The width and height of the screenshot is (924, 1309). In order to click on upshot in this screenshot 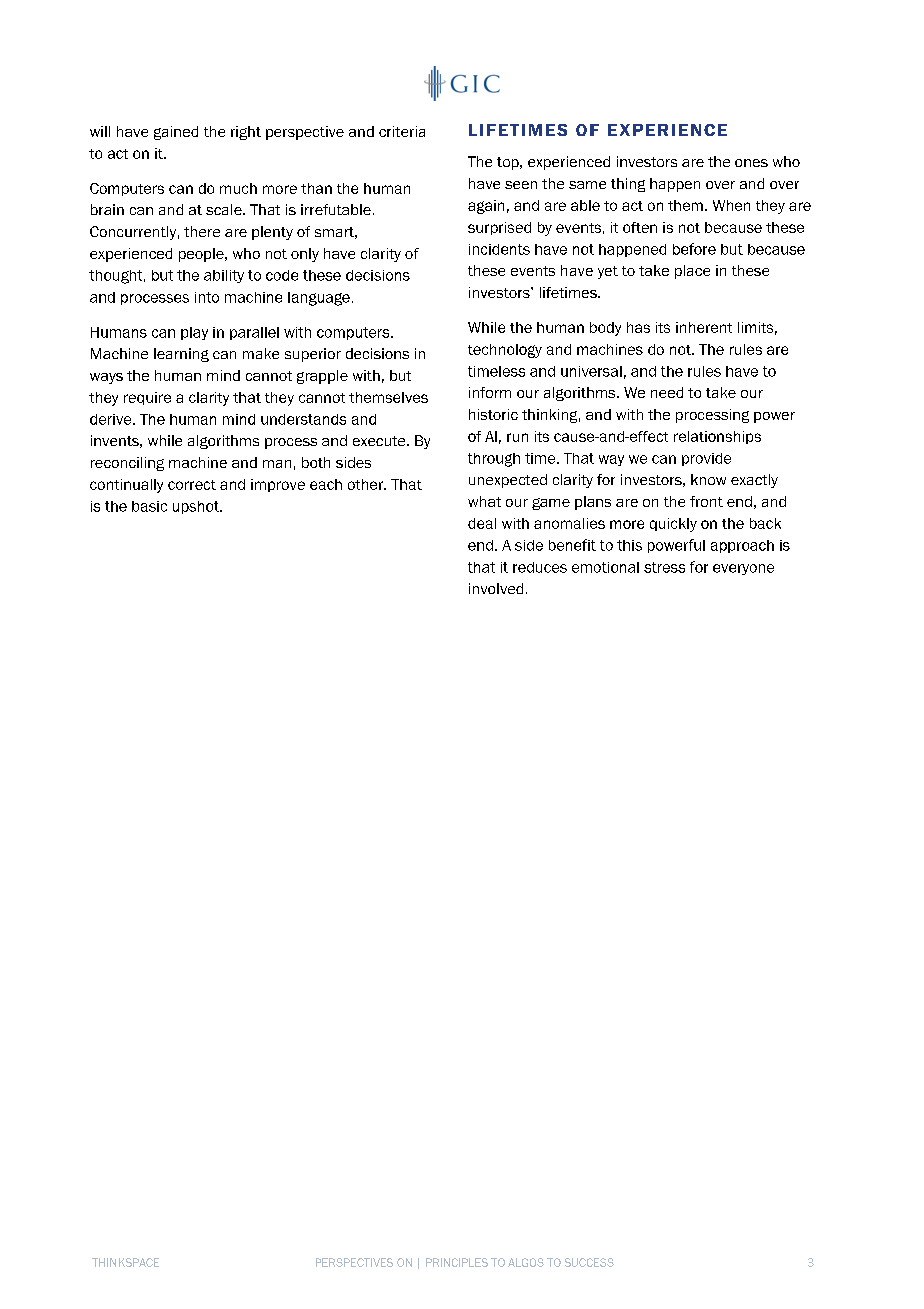, I will do `click(197, 507)`.
